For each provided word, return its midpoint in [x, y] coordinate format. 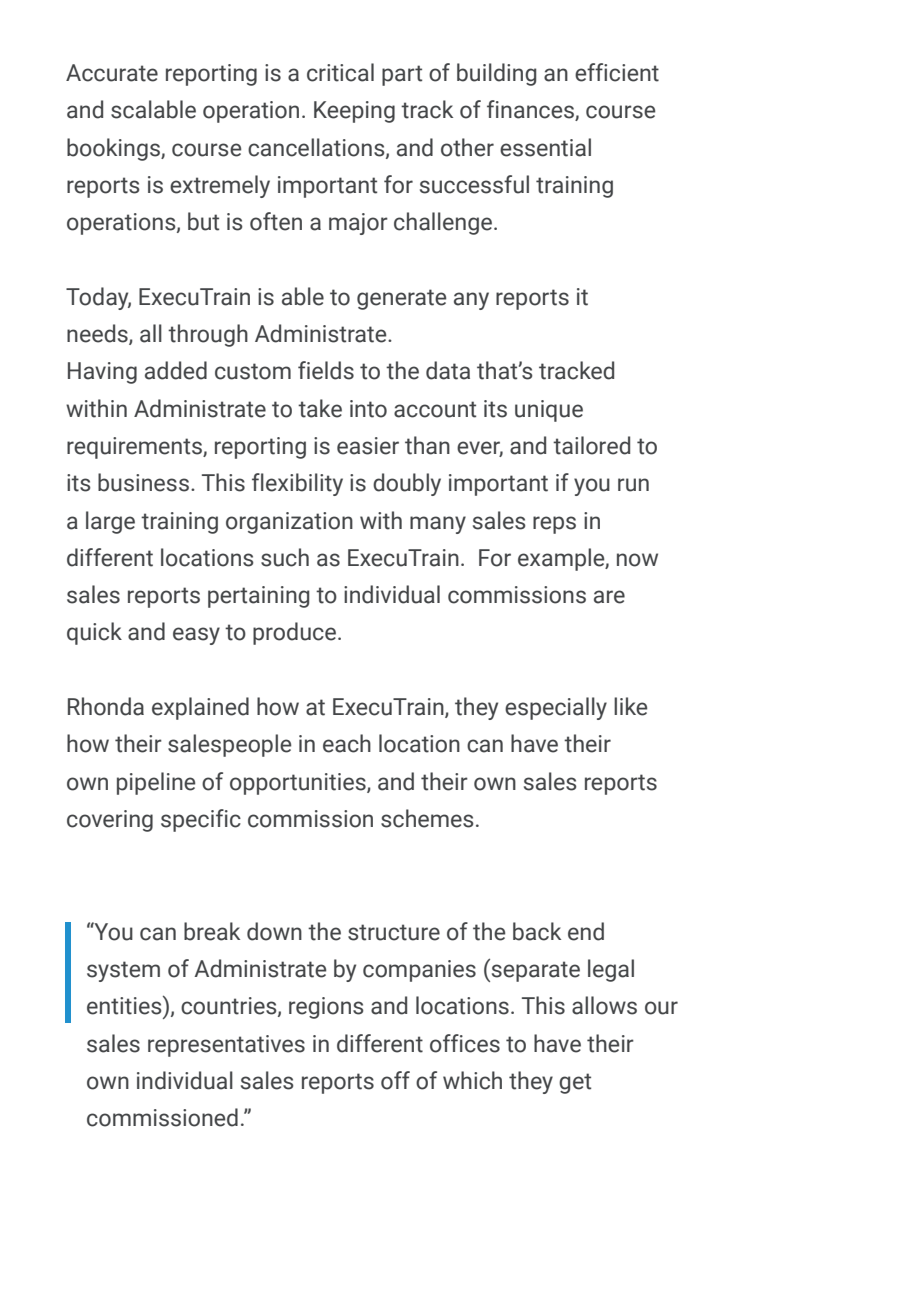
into [368, 409]
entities [125, 1005]
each [347, 743]
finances [531, 110]
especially [556, 708]
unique [549, 411]
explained [200, 708]
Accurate [112, 73]
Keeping [354, 112]
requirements [135, 448]
